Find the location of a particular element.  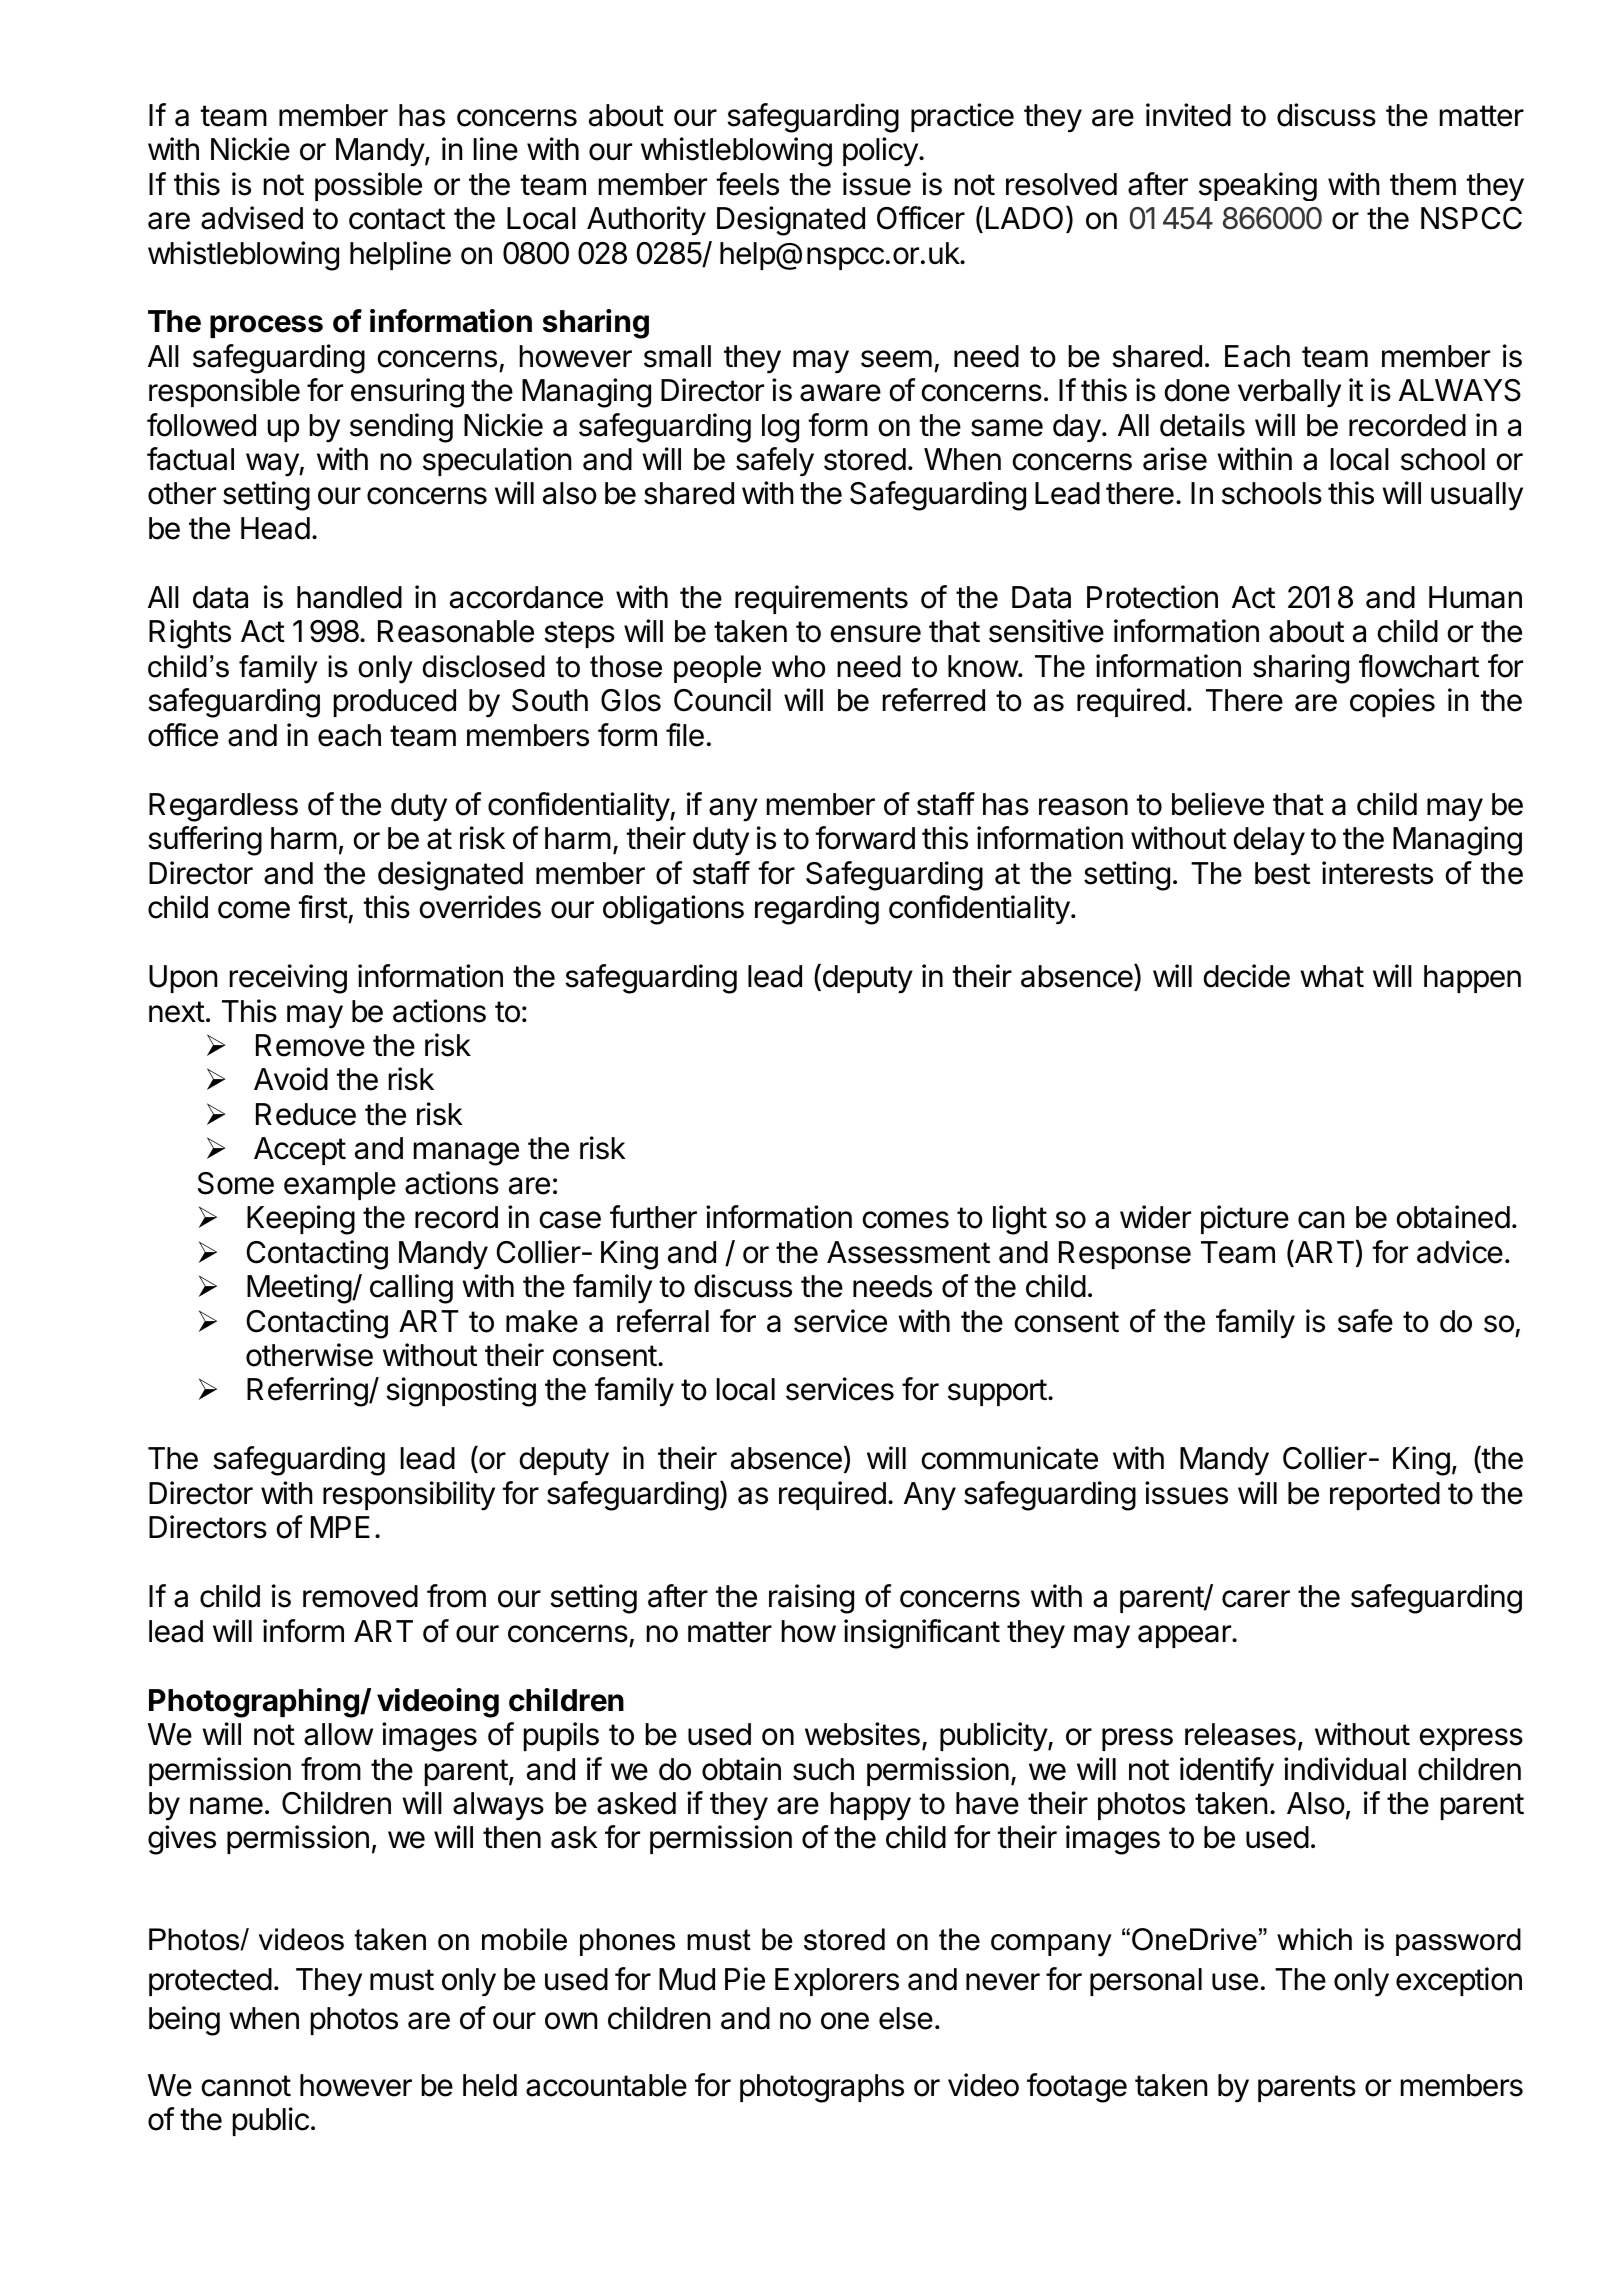

them is located at coordinates (1423, 184).
